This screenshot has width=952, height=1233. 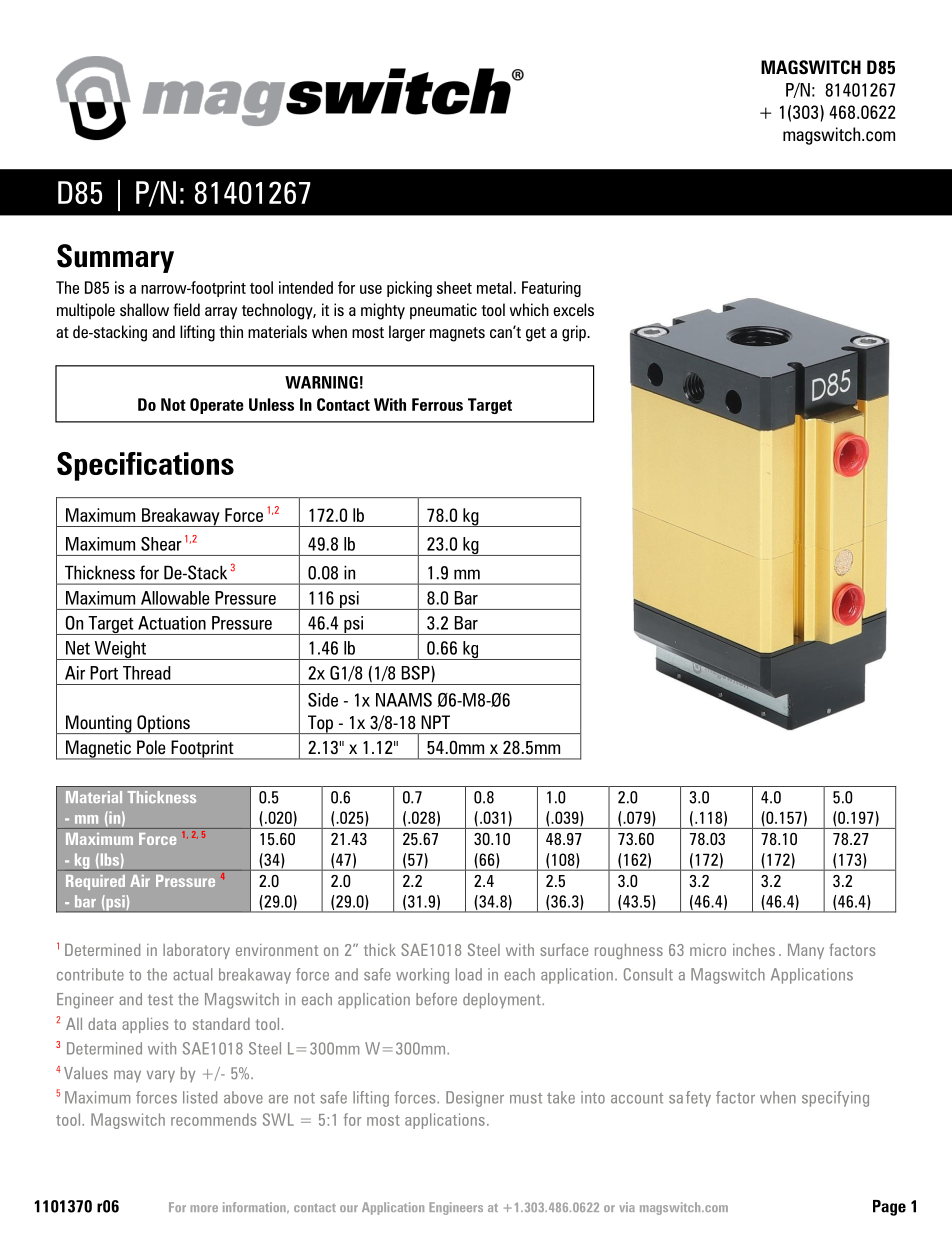 I want to click on metal, so click(x=494, y=287).
